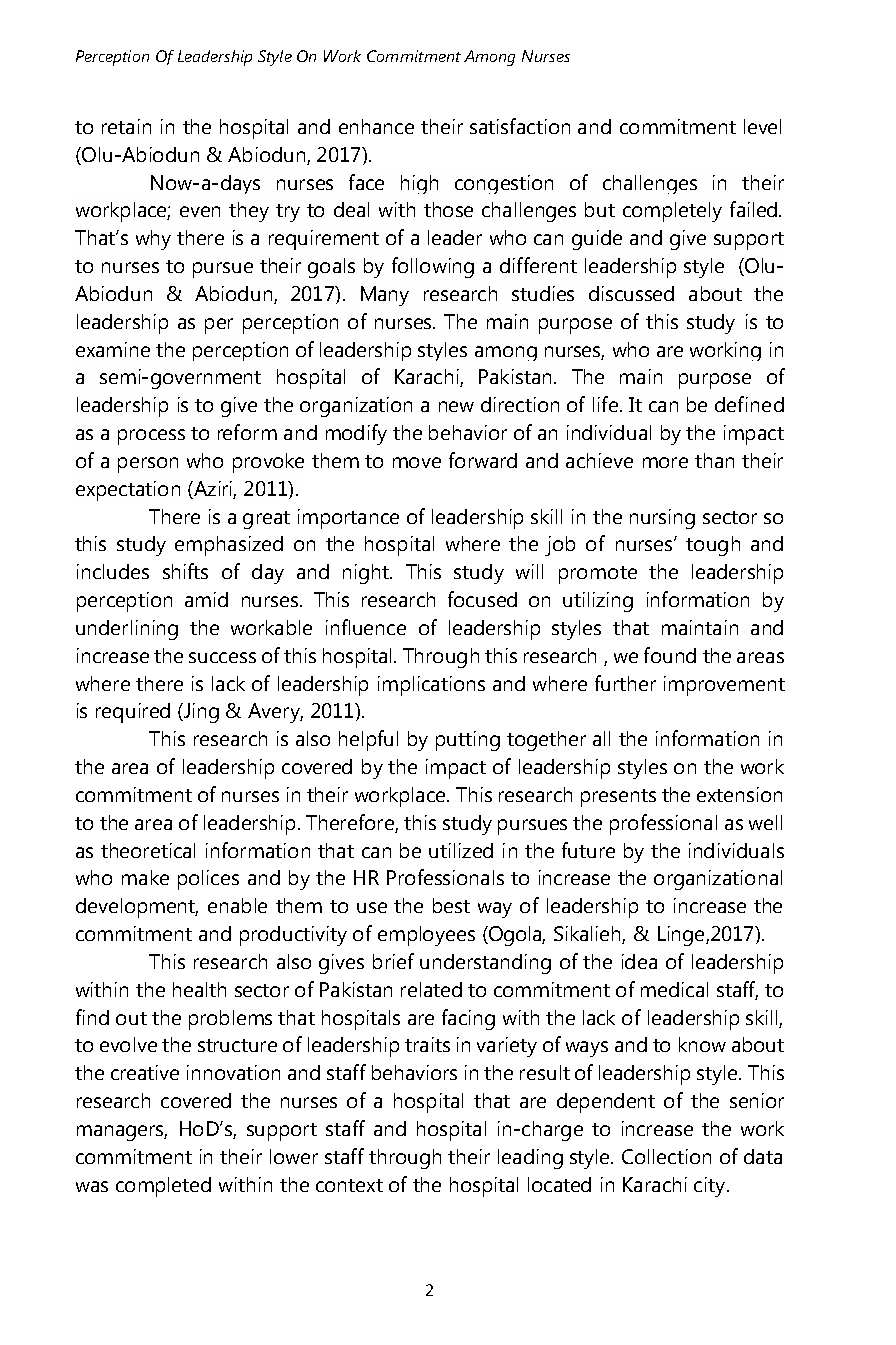 The width and height of the screenshot is (896, 1345). Describe the element at coordinates (749, 404) in the screenshot. I see `defined` at that location.
